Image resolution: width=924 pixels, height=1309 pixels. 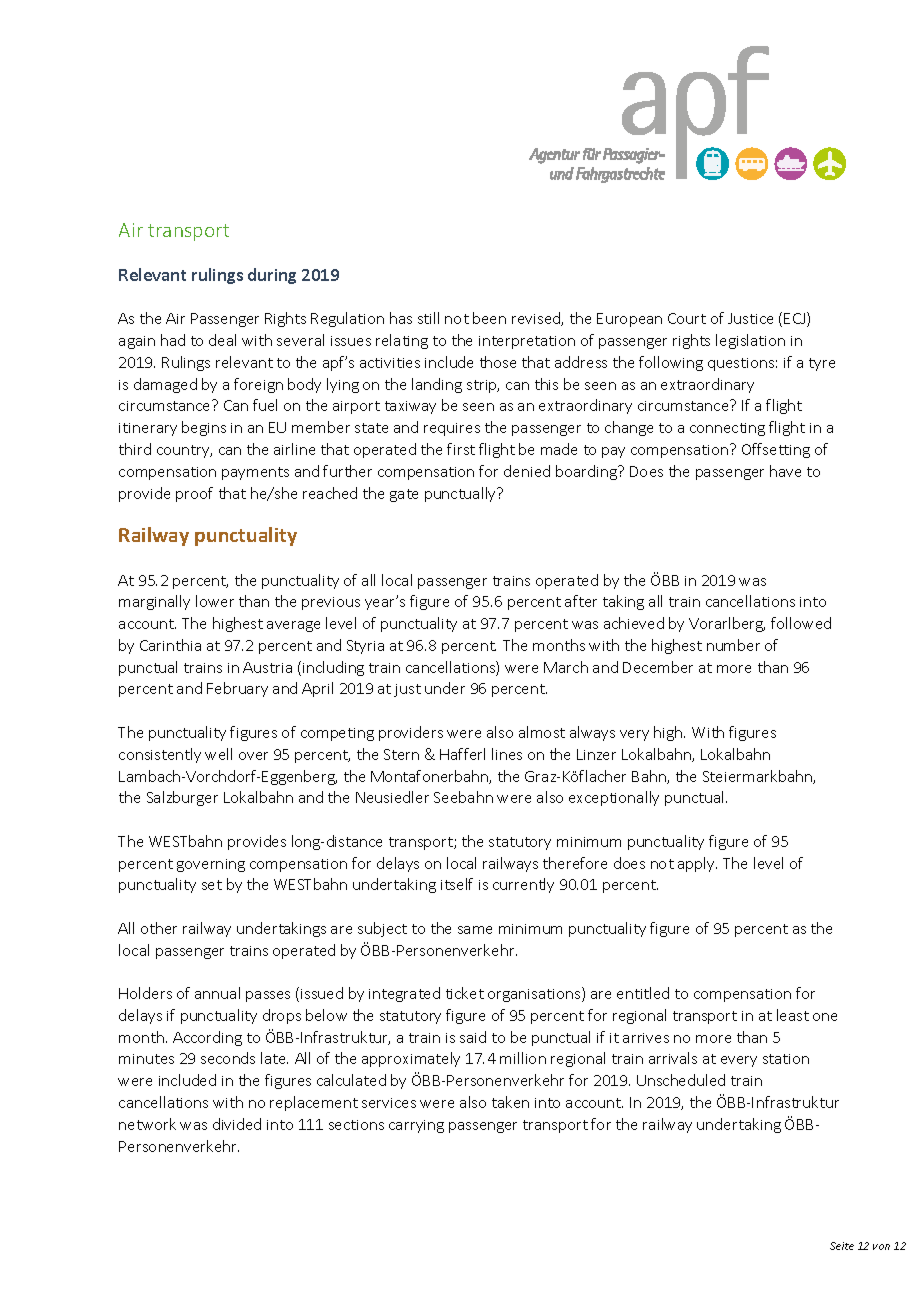 What do you see at coordinates (489, 318) in the screenshot?
I see `been` at bounding box center [489, 318].
